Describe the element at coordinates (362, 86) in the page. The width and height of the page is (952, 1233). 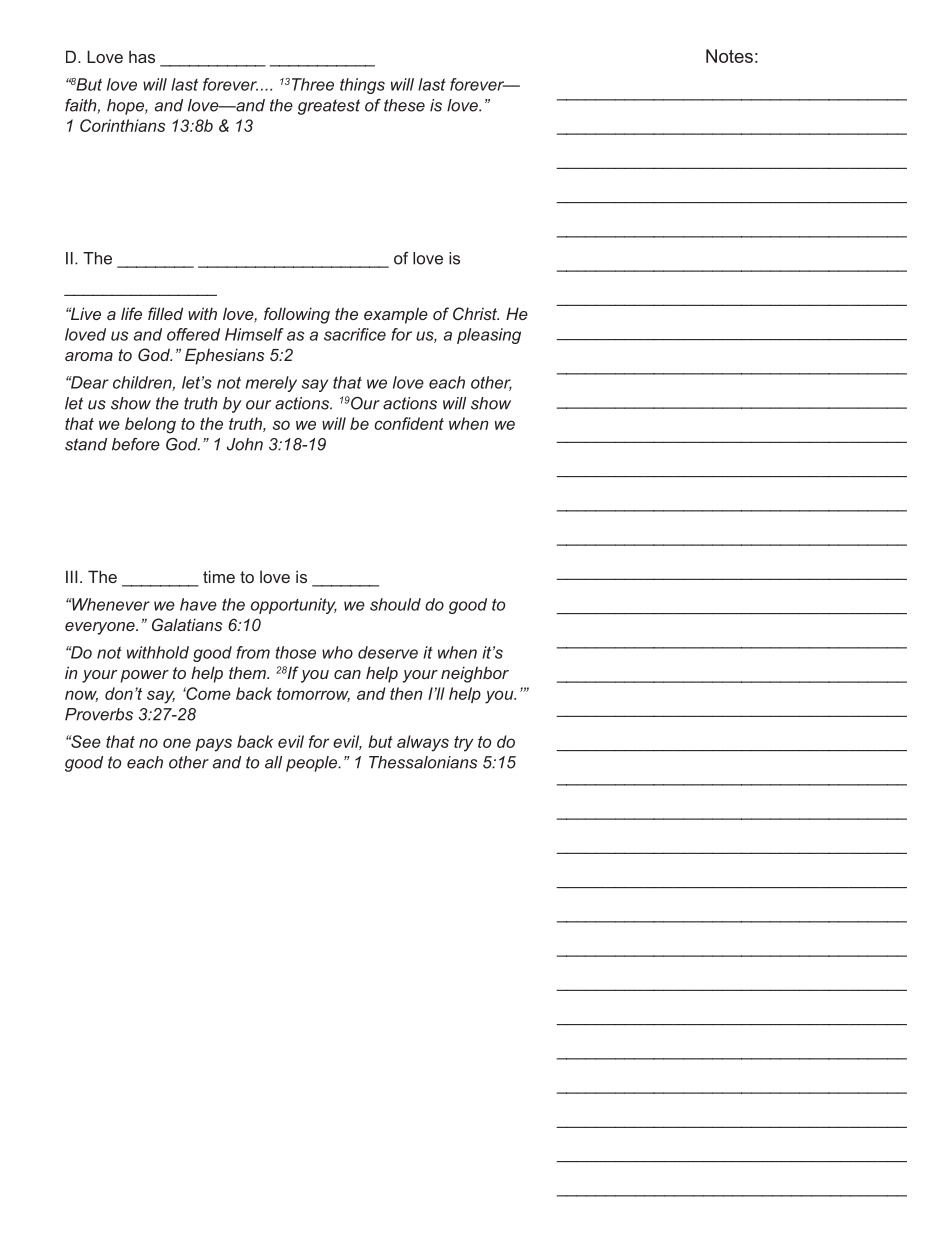
I see `things` at that location.
